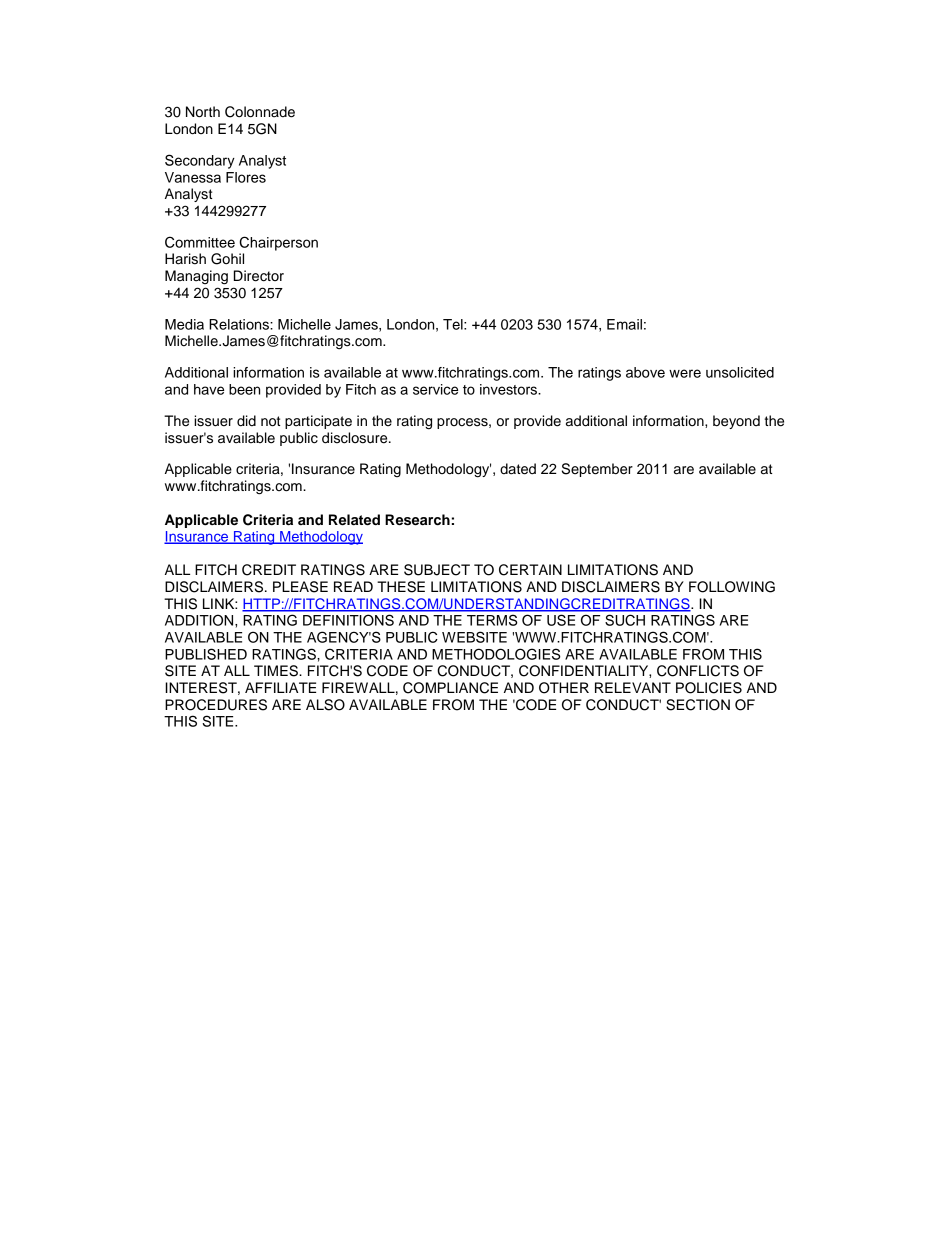 This page has height=1233, width=952. Describe the element at coordinates (685, 373) in the page. I see `were` at that location.
